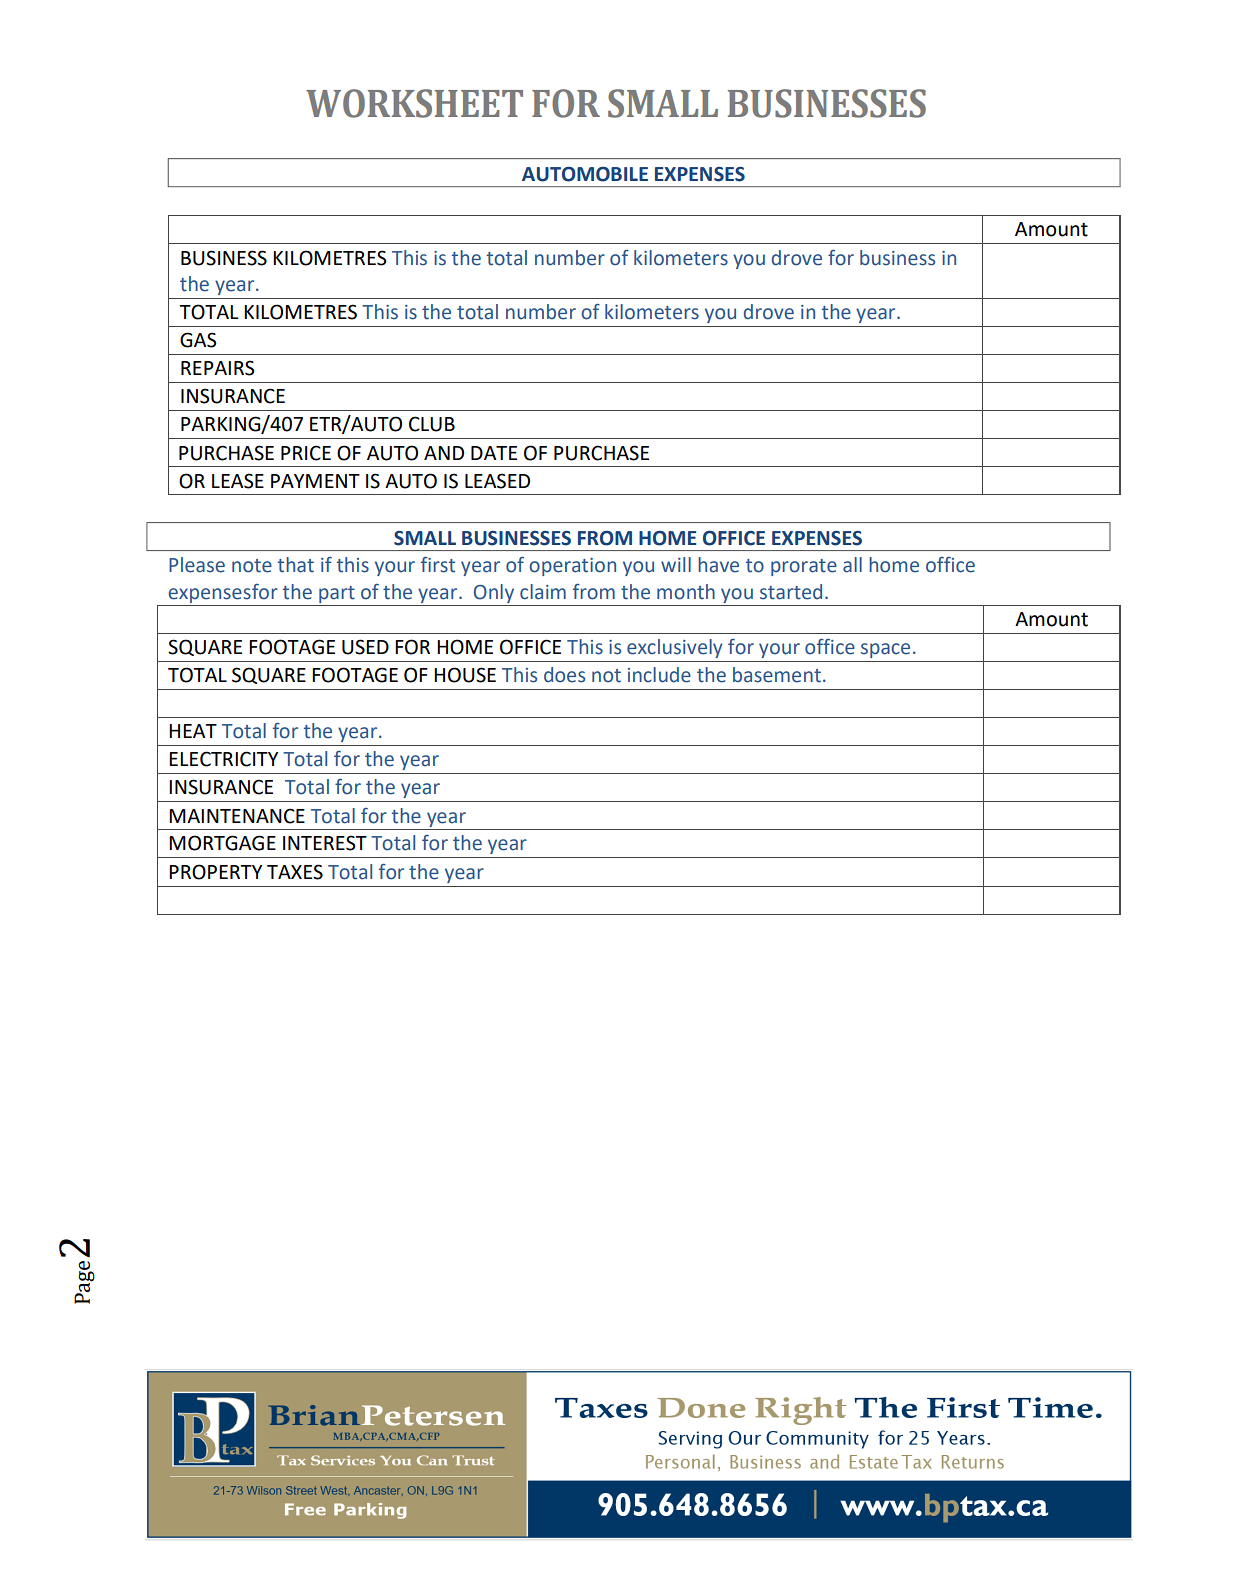 This screenshot has width=1233, height=1596. What do you see at coordinates (306, 453) in the screenshot?
I see `PRICE` at bounding box center [306, 453].
